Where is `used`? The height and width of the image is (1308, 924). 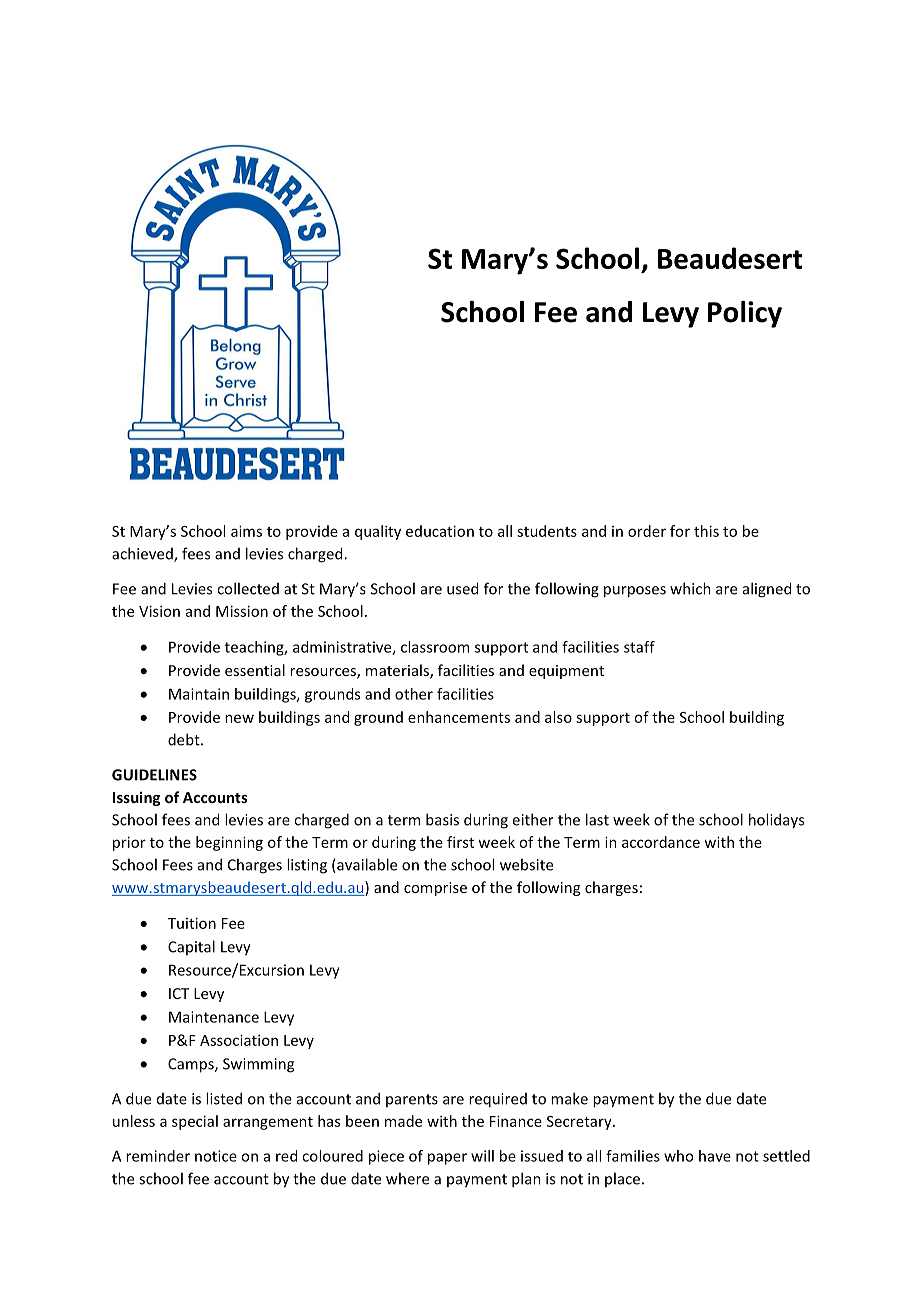 used is located at coordinates (462, 588).
